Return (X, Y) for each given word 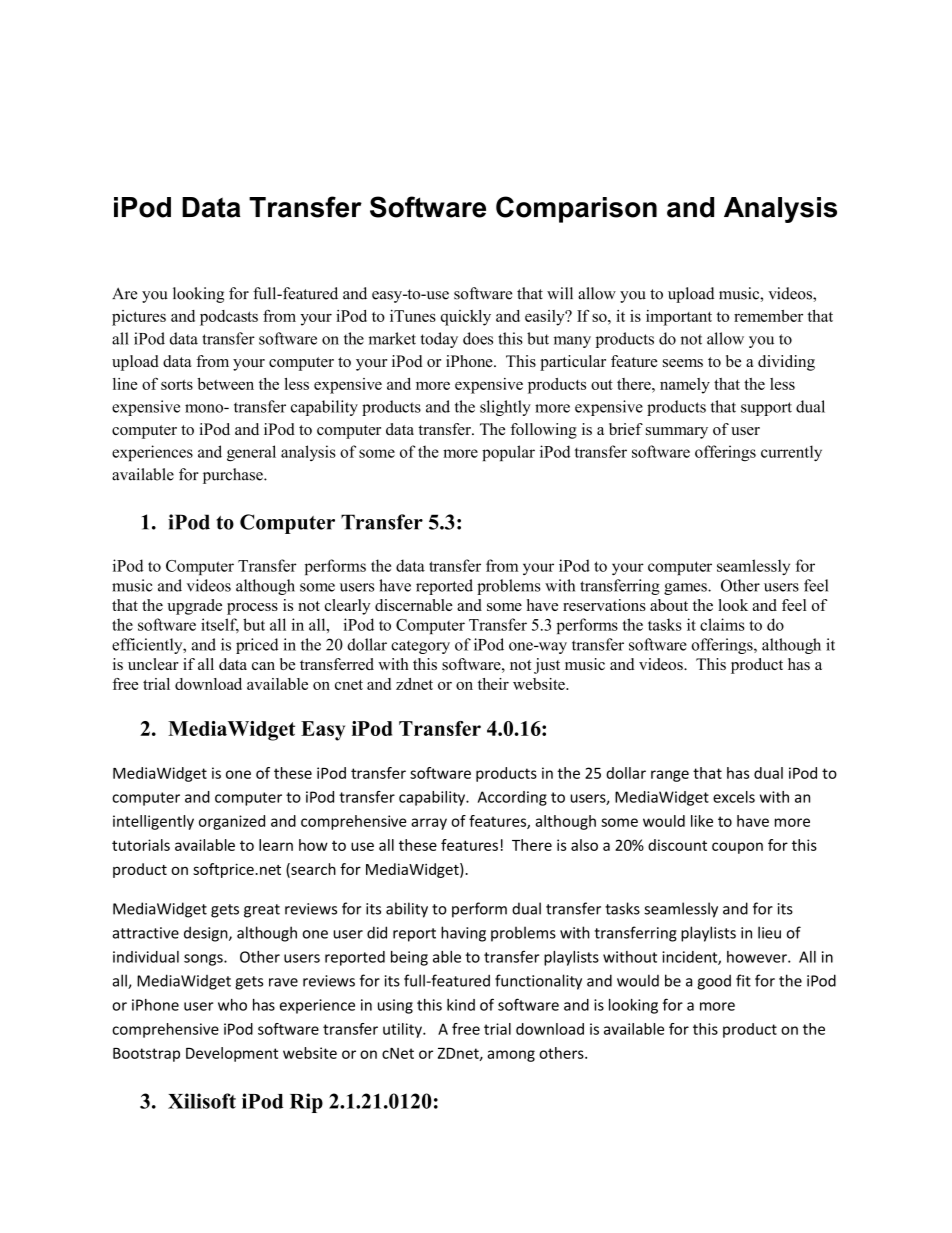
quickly (466, 318)
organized (232, 822)
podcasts (229, 318)
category (420, 647)
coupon (737, 848)
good (714, 982)
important (679, 318)
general (251, 453)
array (429, 824)
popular (508, 453)
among (511, 1056)
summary (677, 433)
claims (722, 624)
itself (220, 625)
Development (232, 1054)
